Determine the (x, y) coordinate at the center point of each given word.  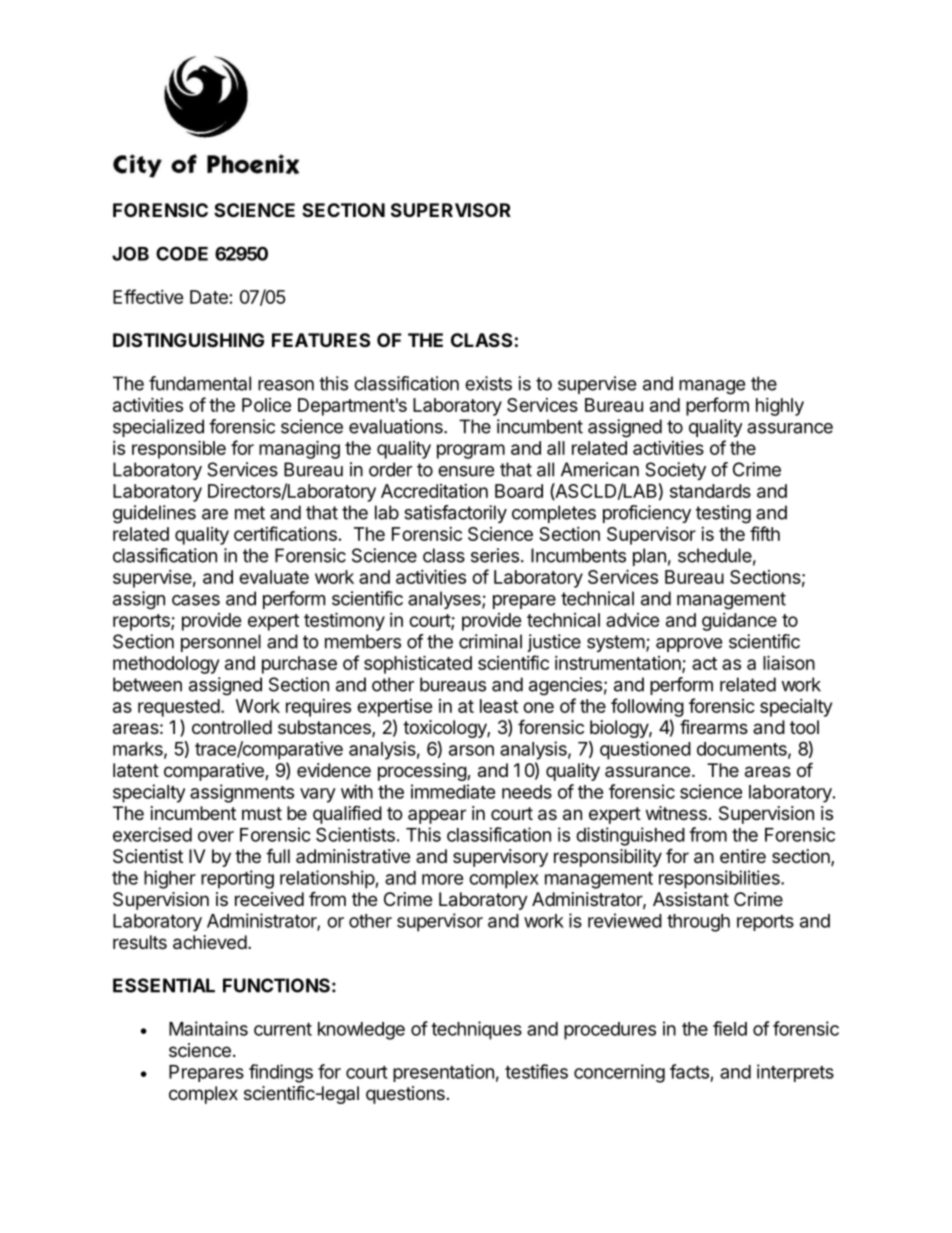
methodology (166, 665)
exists (488, 383)
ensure (466, 471)
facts (689, 1071)
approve (689, 645)
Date (209, 297)
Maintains (208, 1028)
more (443, 879)
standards (710, 491)
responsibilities (720, 879)
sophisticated (418, 664)
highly (780, 407)
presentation (443, 1073)
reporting (237, 879)
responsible (179, 449)
